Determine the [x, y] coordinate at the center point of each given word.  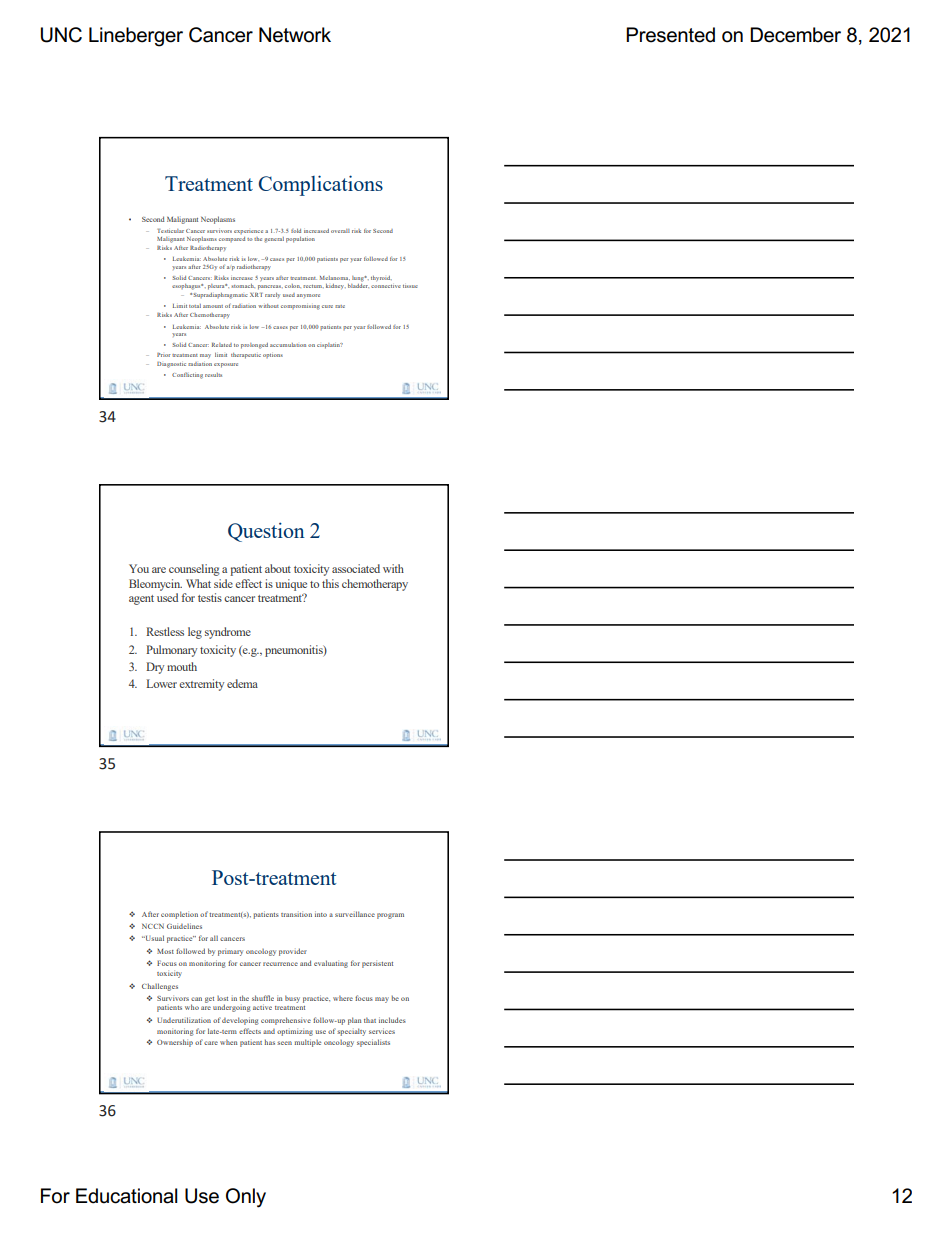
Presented [670, 35]
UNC [61, 35]
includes [392, 1020]
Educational [127, 1196]
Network [295, 35]
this [330, 583]
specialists [373, 1043]
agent [141, 600]
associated [356, 568]
